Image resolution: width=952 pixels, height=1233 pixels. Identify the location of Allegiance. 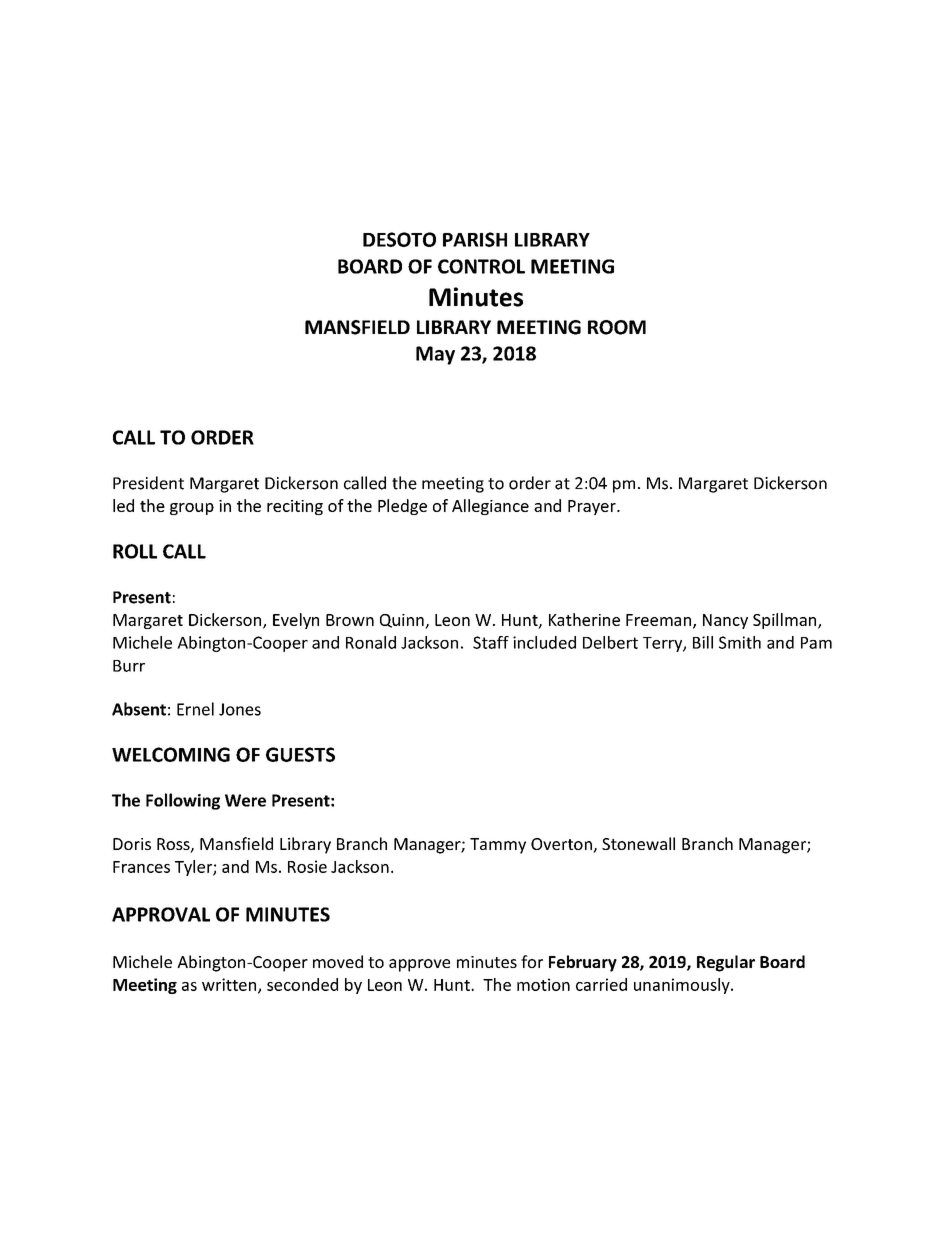
(490, 507).
